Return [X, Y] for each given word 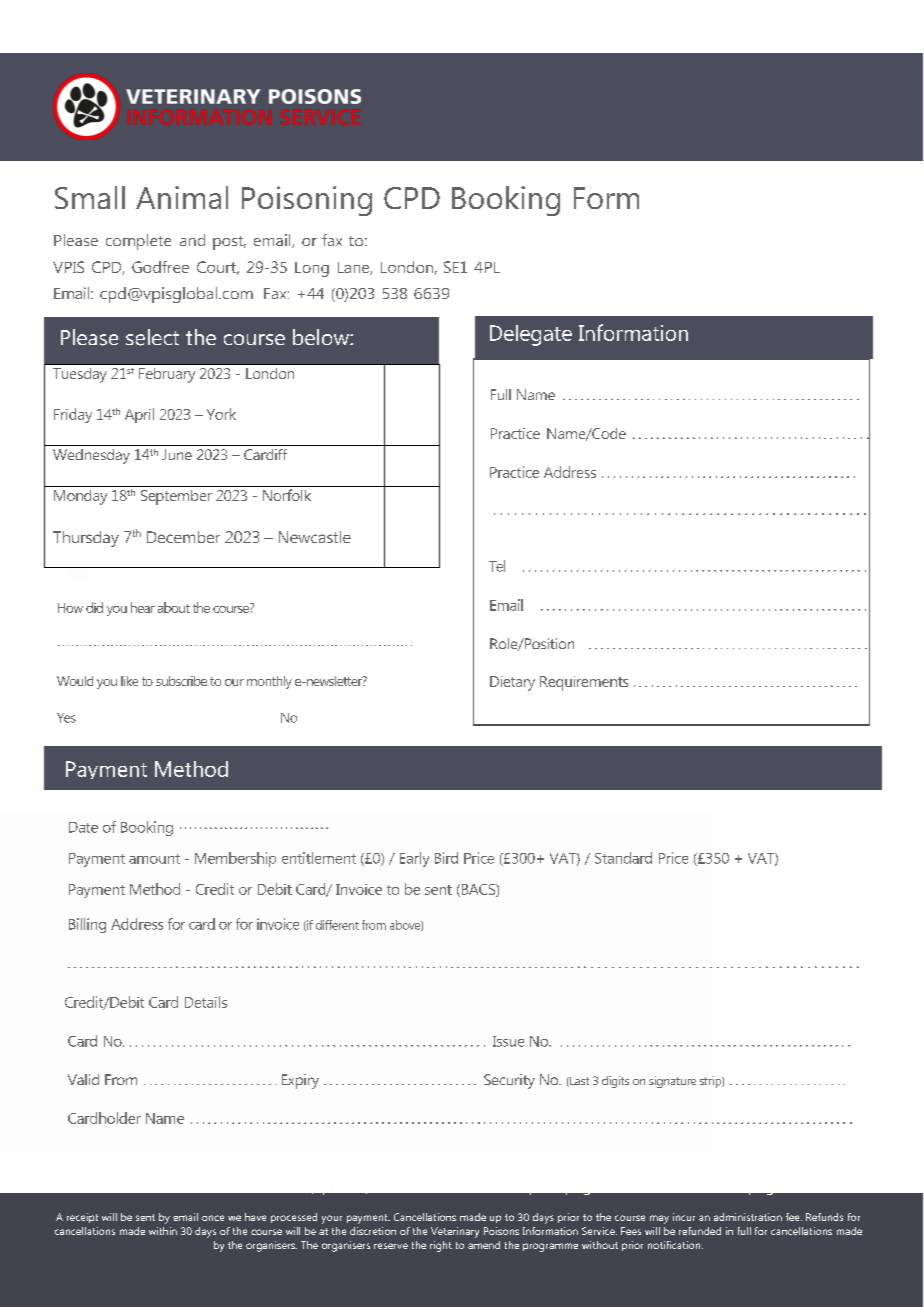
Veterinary [455, 1232]
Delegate [531, 335]
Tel [497, 566]
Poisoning [307, 201]
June [177, 454]
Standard [623, 858]
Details [206, 1002]
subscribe [181, 681]
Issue [508, 1041]
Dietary [512, 683]
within [163, 1231]
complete [138, 242]
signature [672, 1082]
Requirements [584, 683]
